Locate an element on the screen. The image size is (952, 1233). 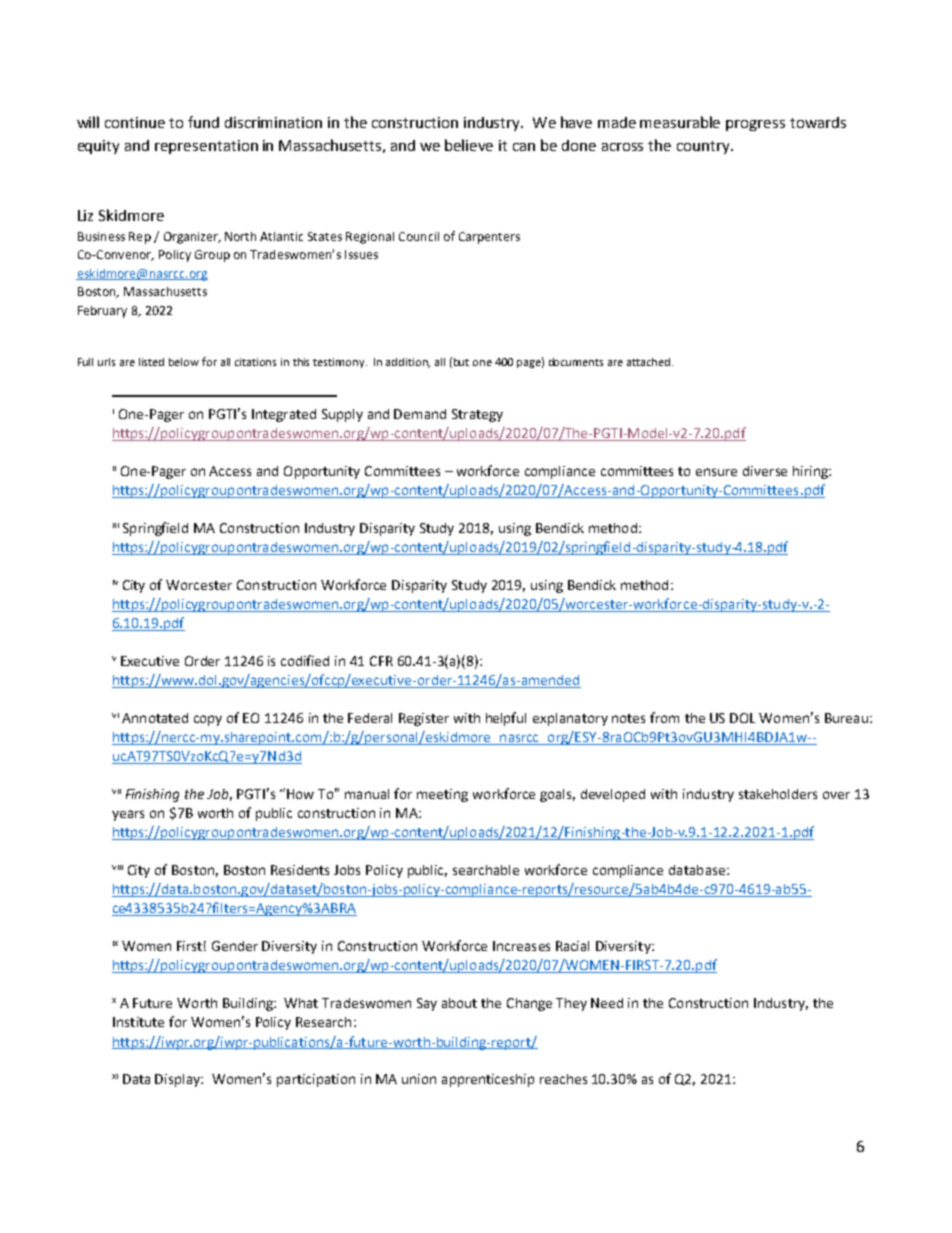
Strategy is located at coordinates (477, 415).
